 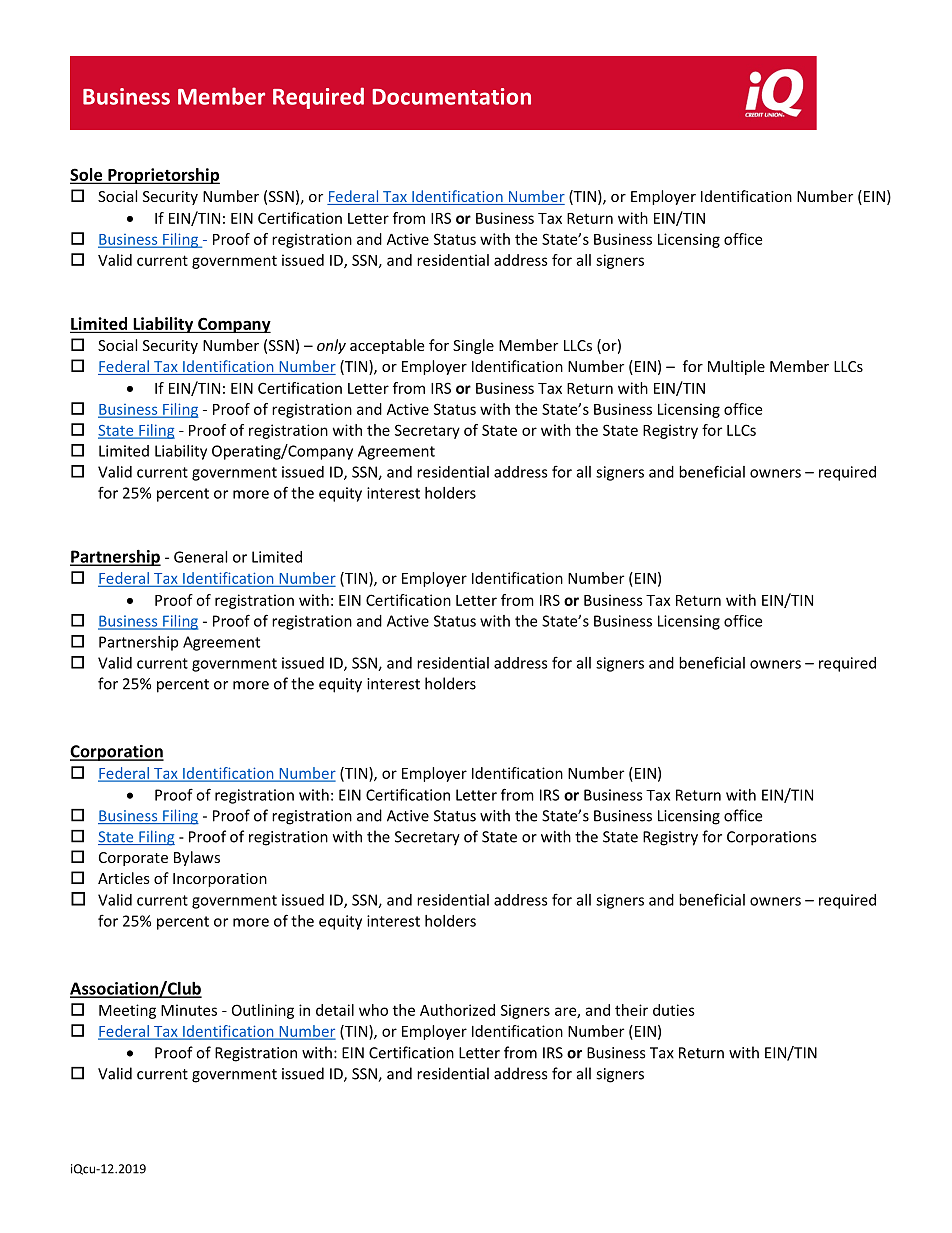 I want to click on Multiple, so click(x=736, y=367).
